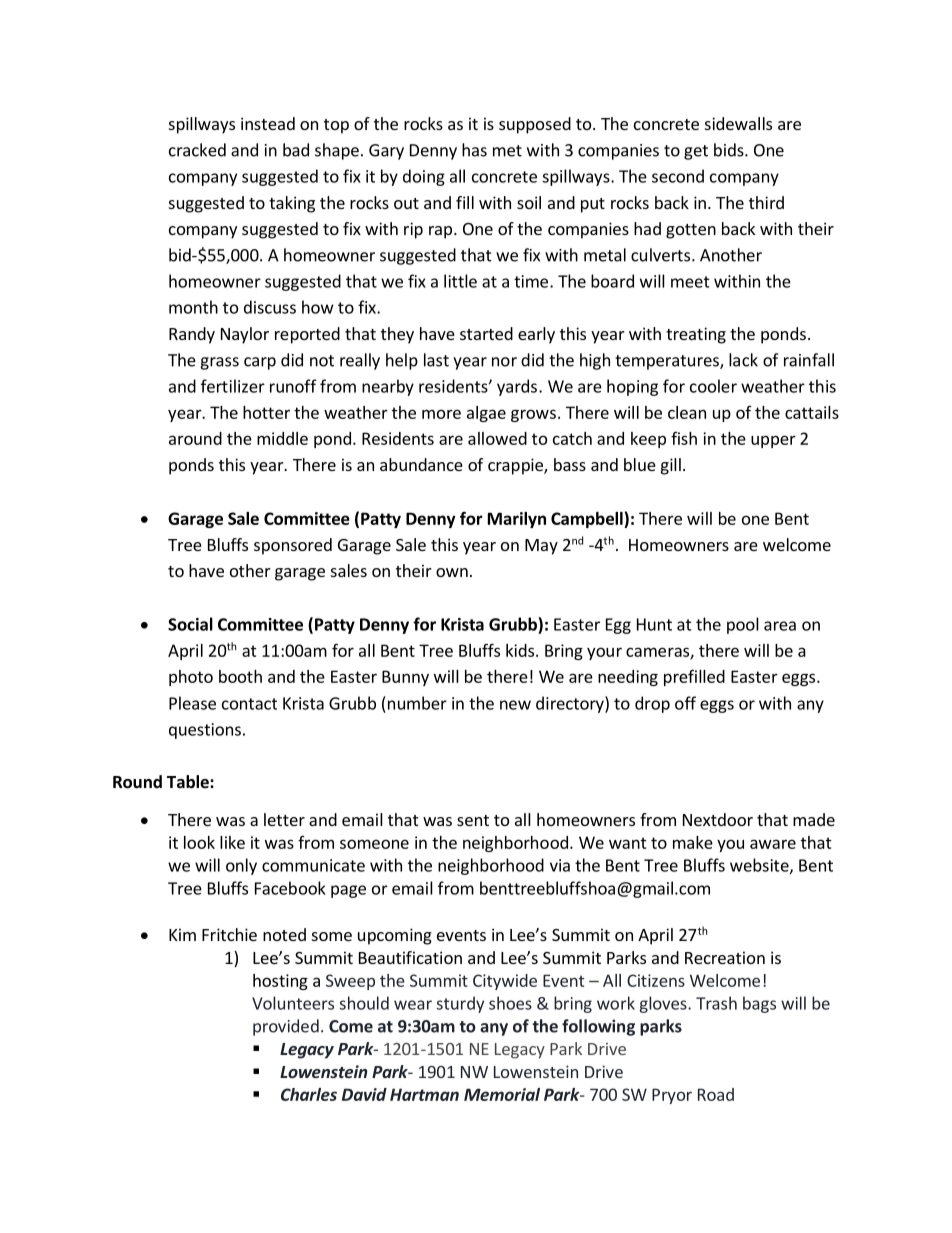 The width and height of the page is (952, 1233). What do you see at coordinates (286, 1027) in the page?
I see `provided` at bounding box center [286, 1027].
